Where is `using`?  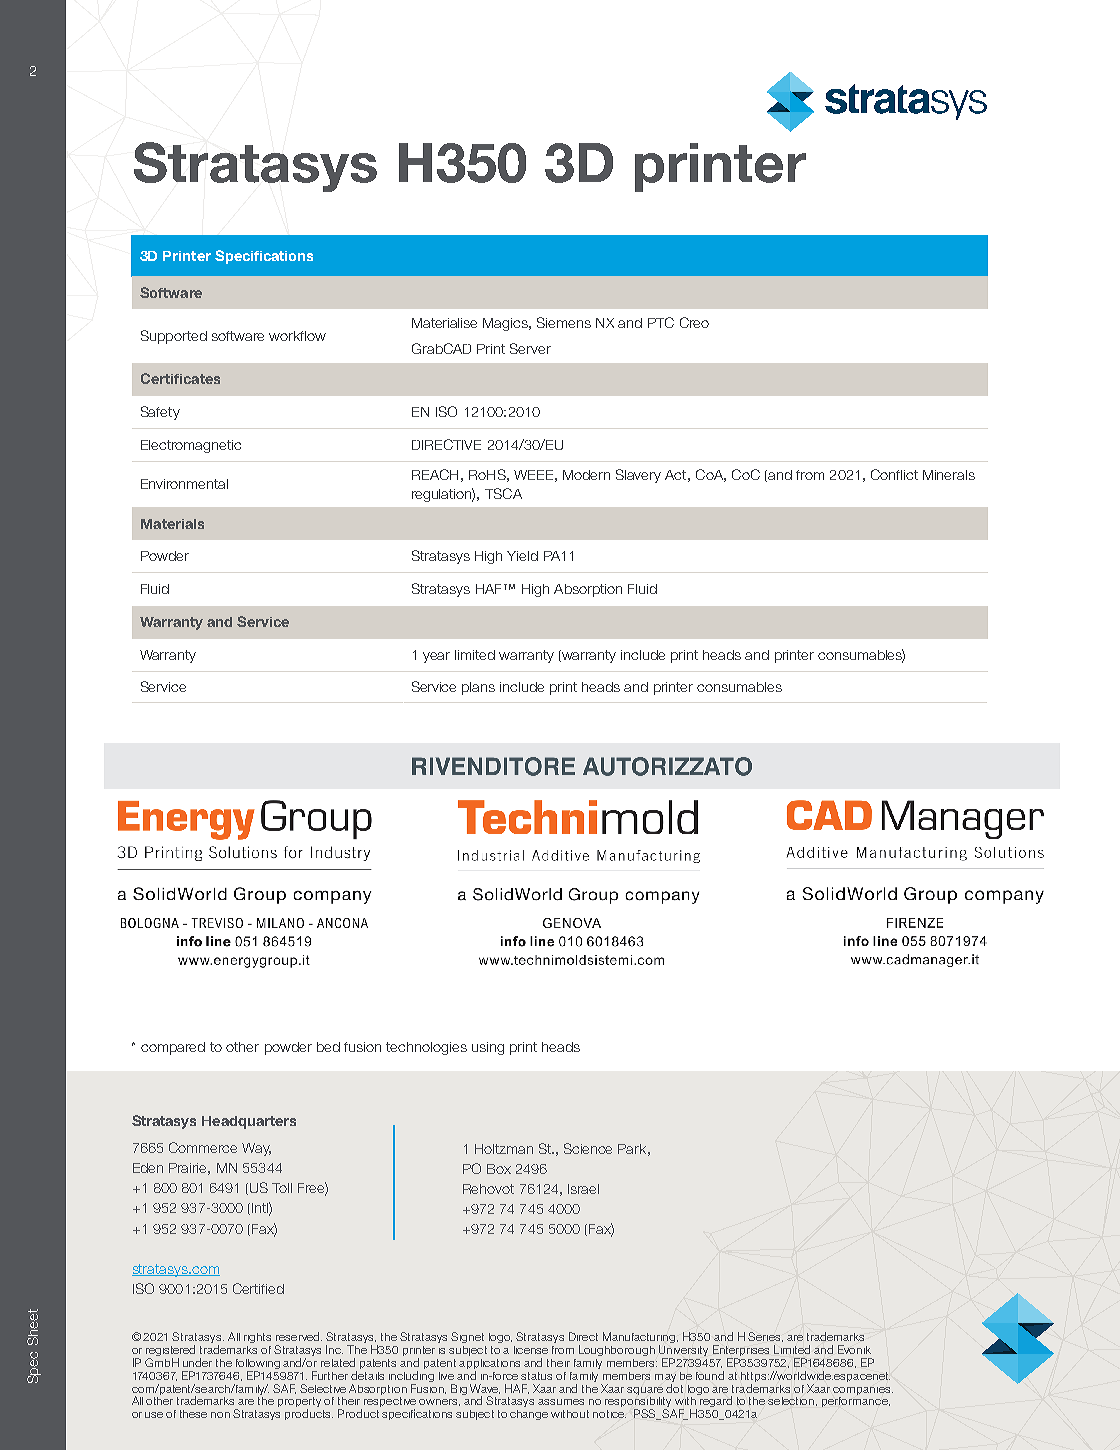
using is located at coordinates (488, 1048).
